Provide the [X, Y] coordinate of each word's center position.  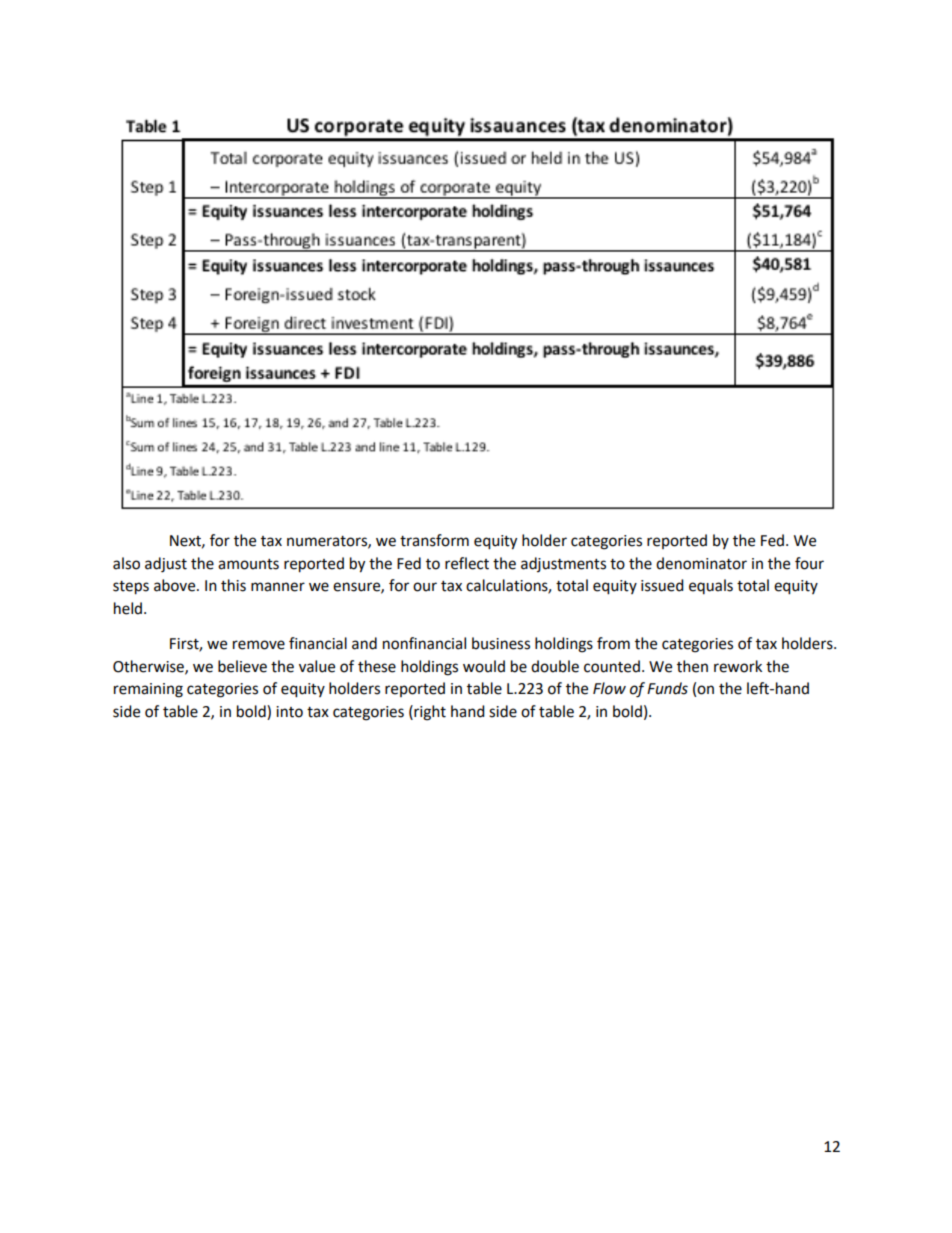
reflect [467, 563]
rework [738, 666]
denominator [701, 563]
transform [434, 540]
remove [259, 645]
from [613, 643]
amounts [248, 564]
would [484, 666]
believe [242, 666]
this [233, 585]
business [501, 643]
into [289, 712]
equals [711, 586]
